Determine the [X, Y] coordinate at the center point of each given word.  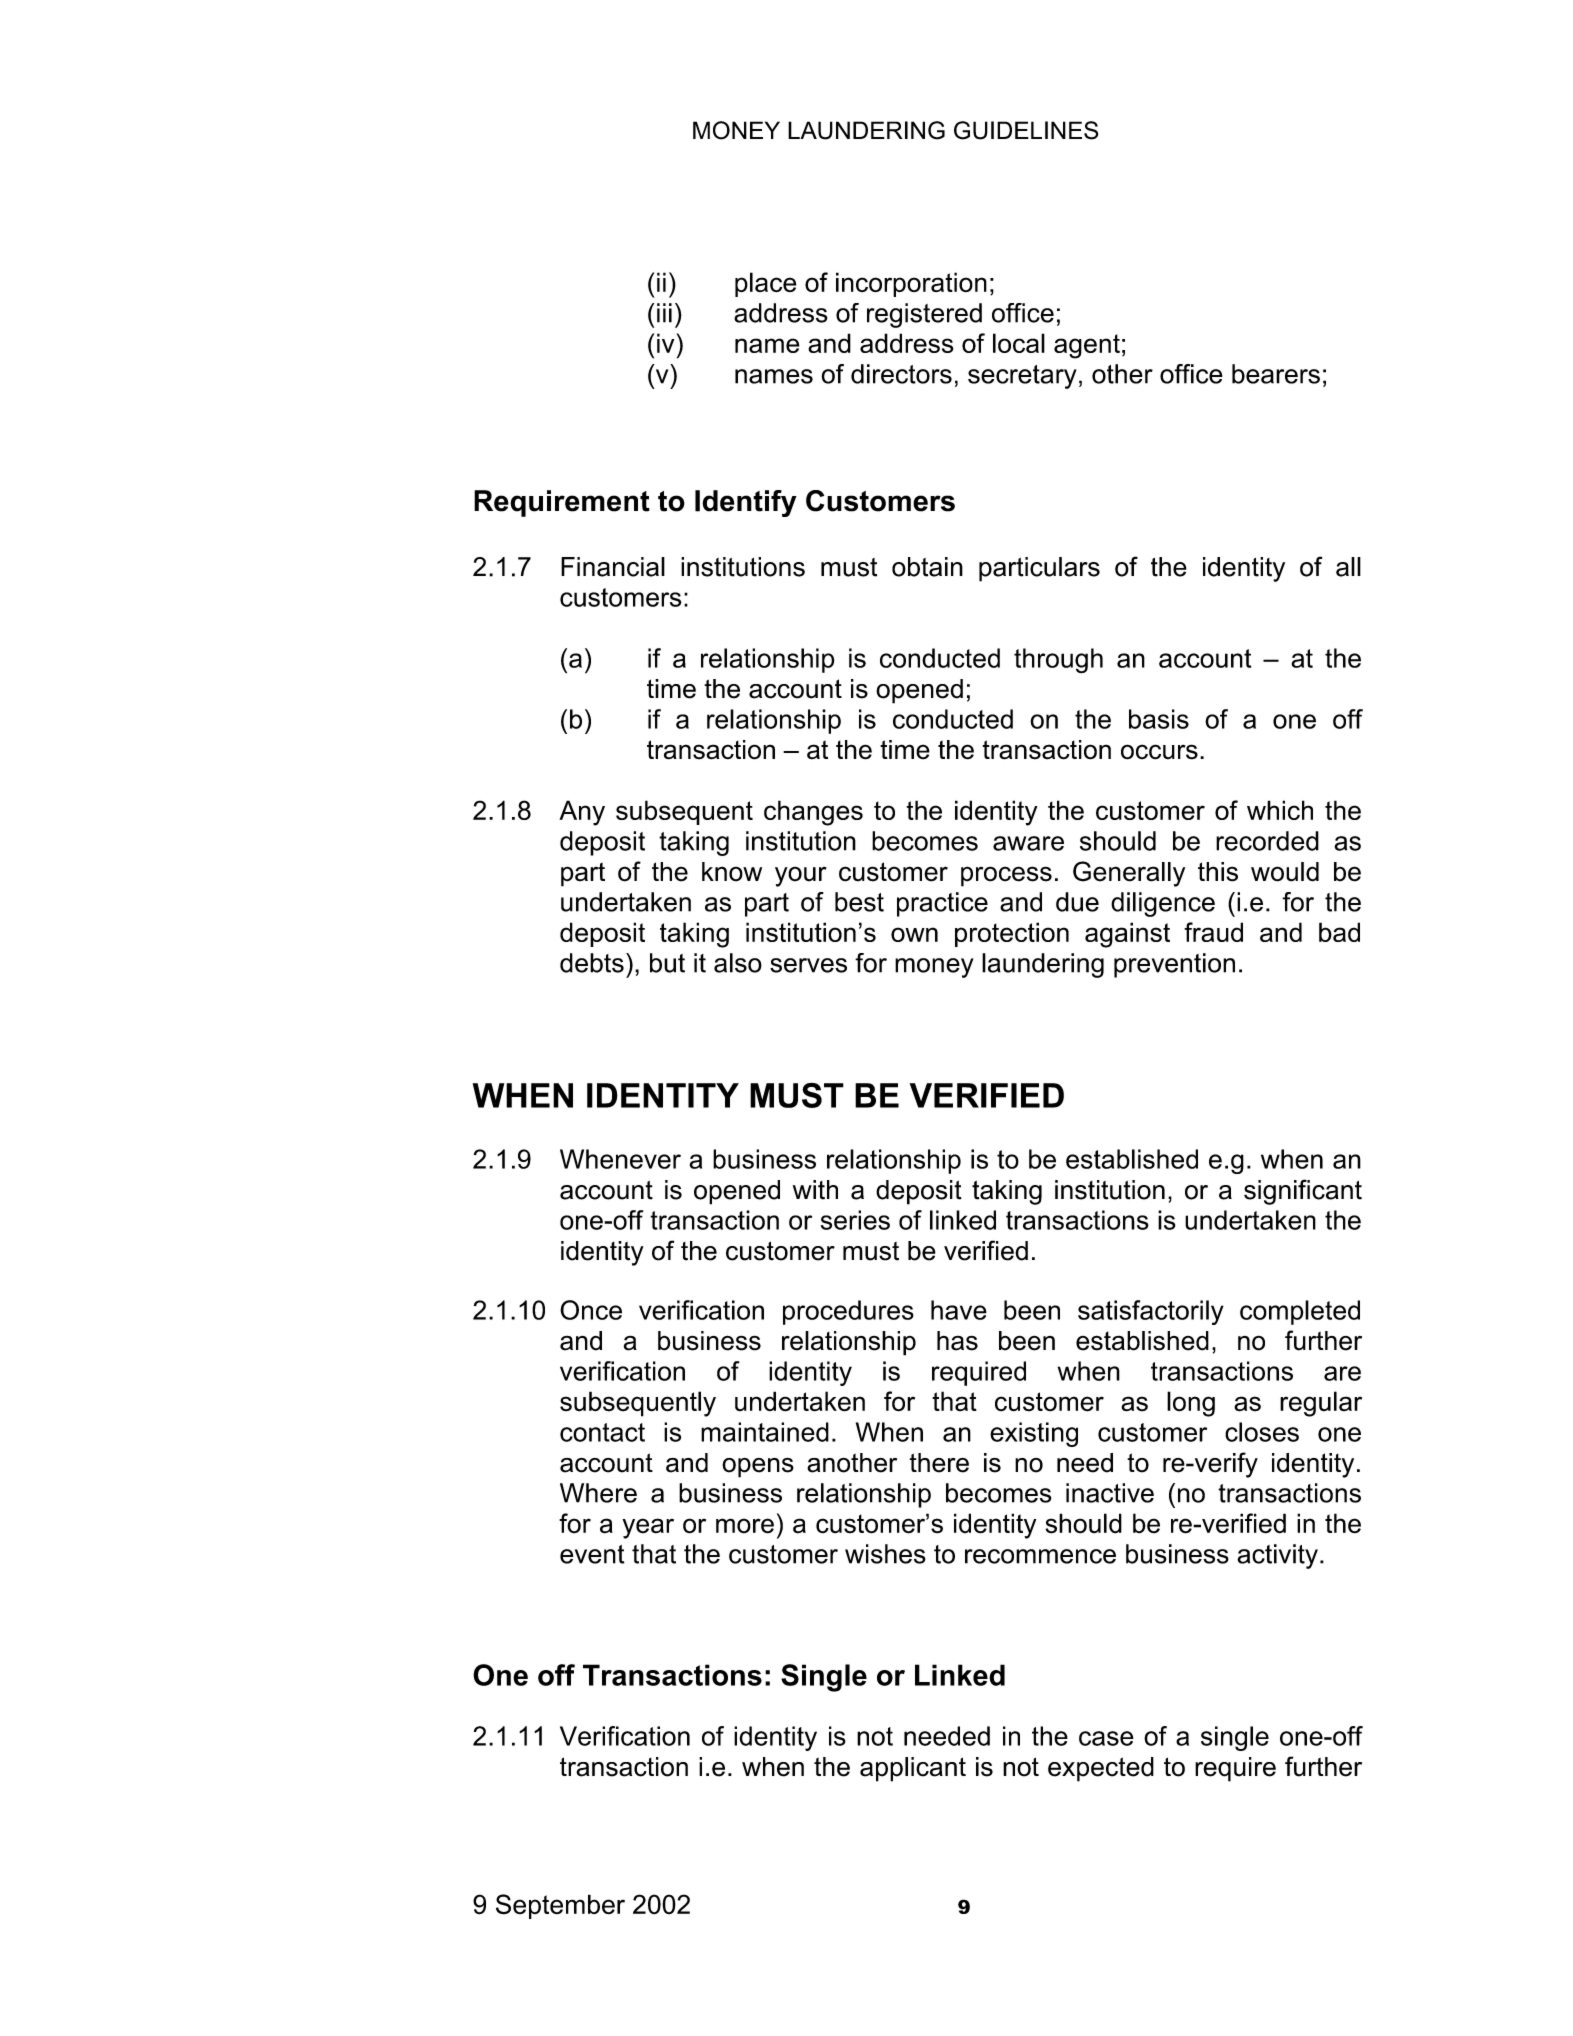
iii [664, 313]
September [560, 1906]
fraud [1213, 932]
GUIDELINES [1026, 130]
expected [1101, 1769]
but [667, 963]
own [914, 934]
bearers [1276, 374]
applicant [913, 1769]
